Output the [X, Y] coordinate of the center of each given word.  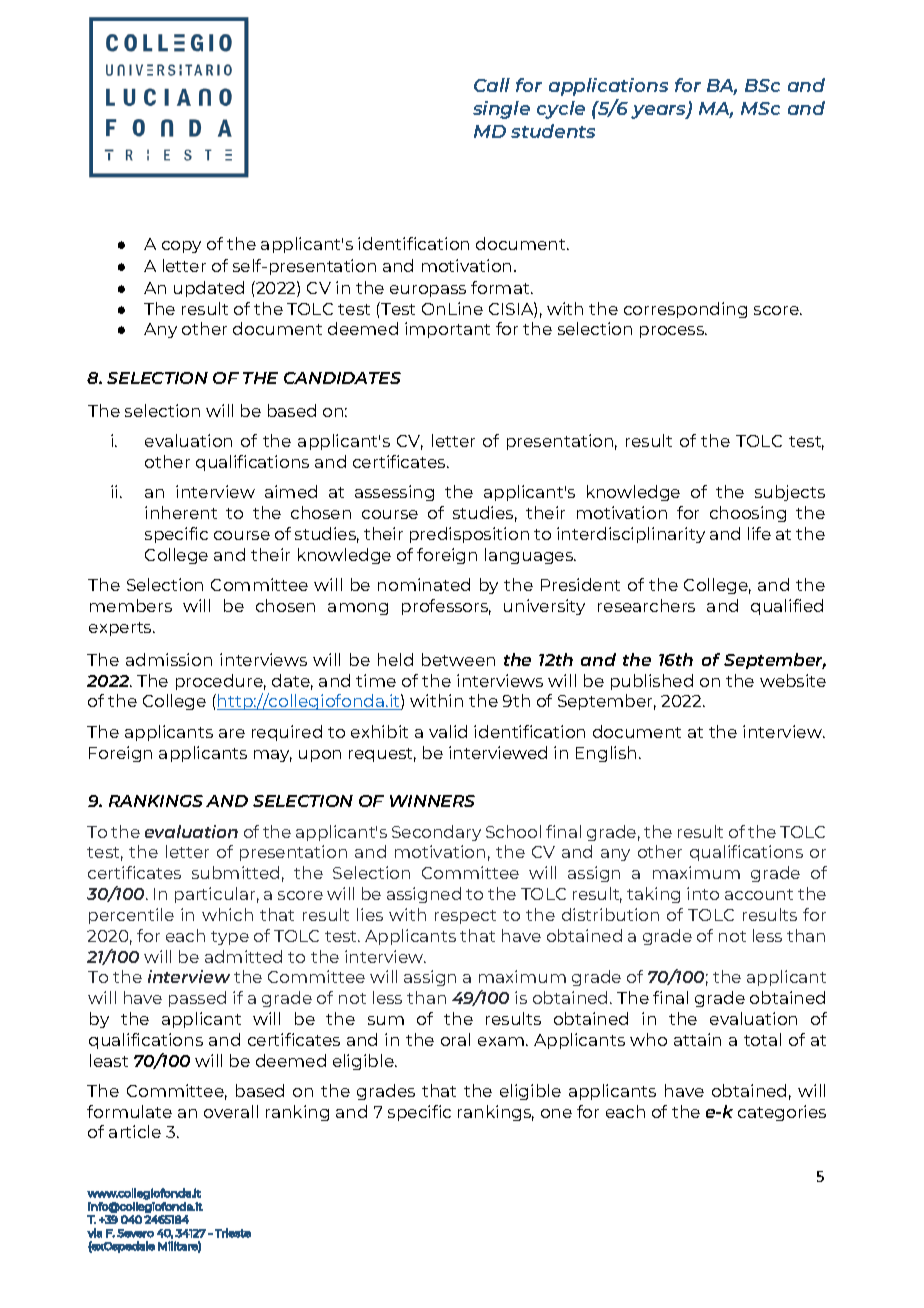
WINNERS [432, 801]
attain [697, 1039]
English [606, 754]
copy [181, 247]
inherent [181, 512]
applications [608, 87]
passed [197, 999]
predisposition [469, 535]
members [131, 605]
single [501, 110]
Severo [135, 1233]
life [759, 533]
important [447, 330]
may [273, 756]
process [673, 332]
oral [455, 1039]
